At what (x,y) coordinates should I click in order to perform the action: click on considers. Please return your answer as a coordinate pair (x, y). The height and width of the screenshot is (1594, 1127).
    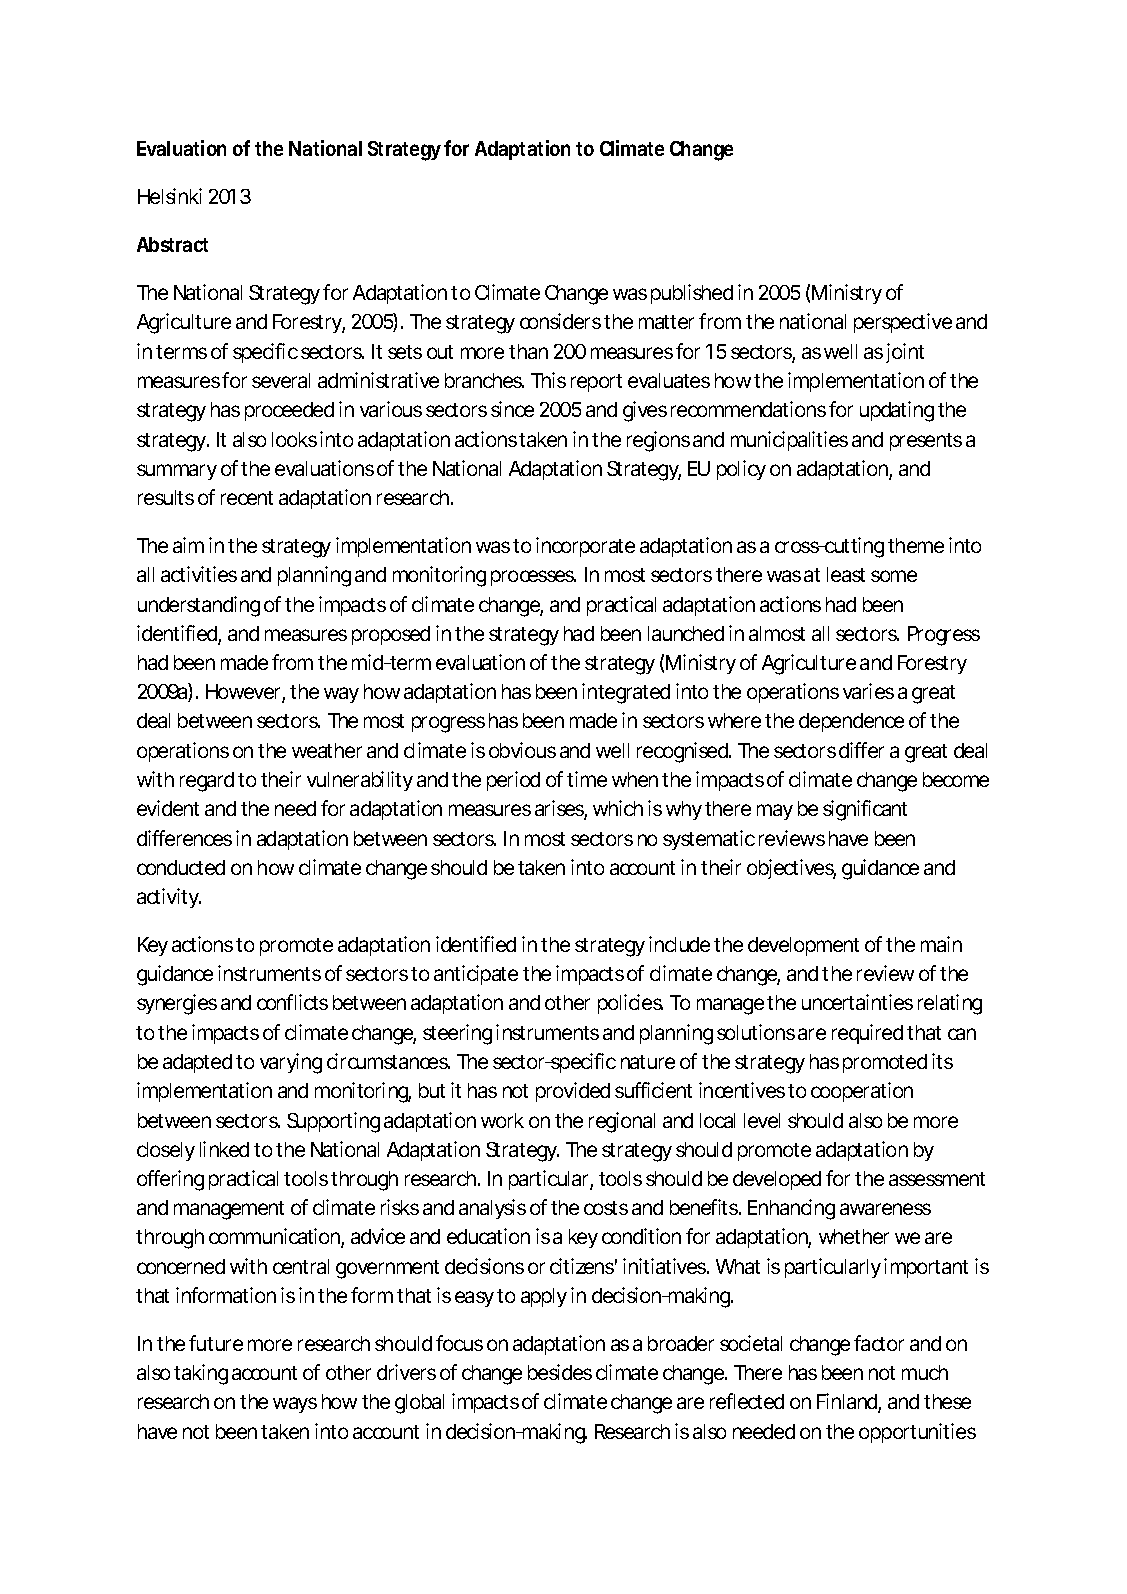
    Looking at the image, I should click on (560, 321).
